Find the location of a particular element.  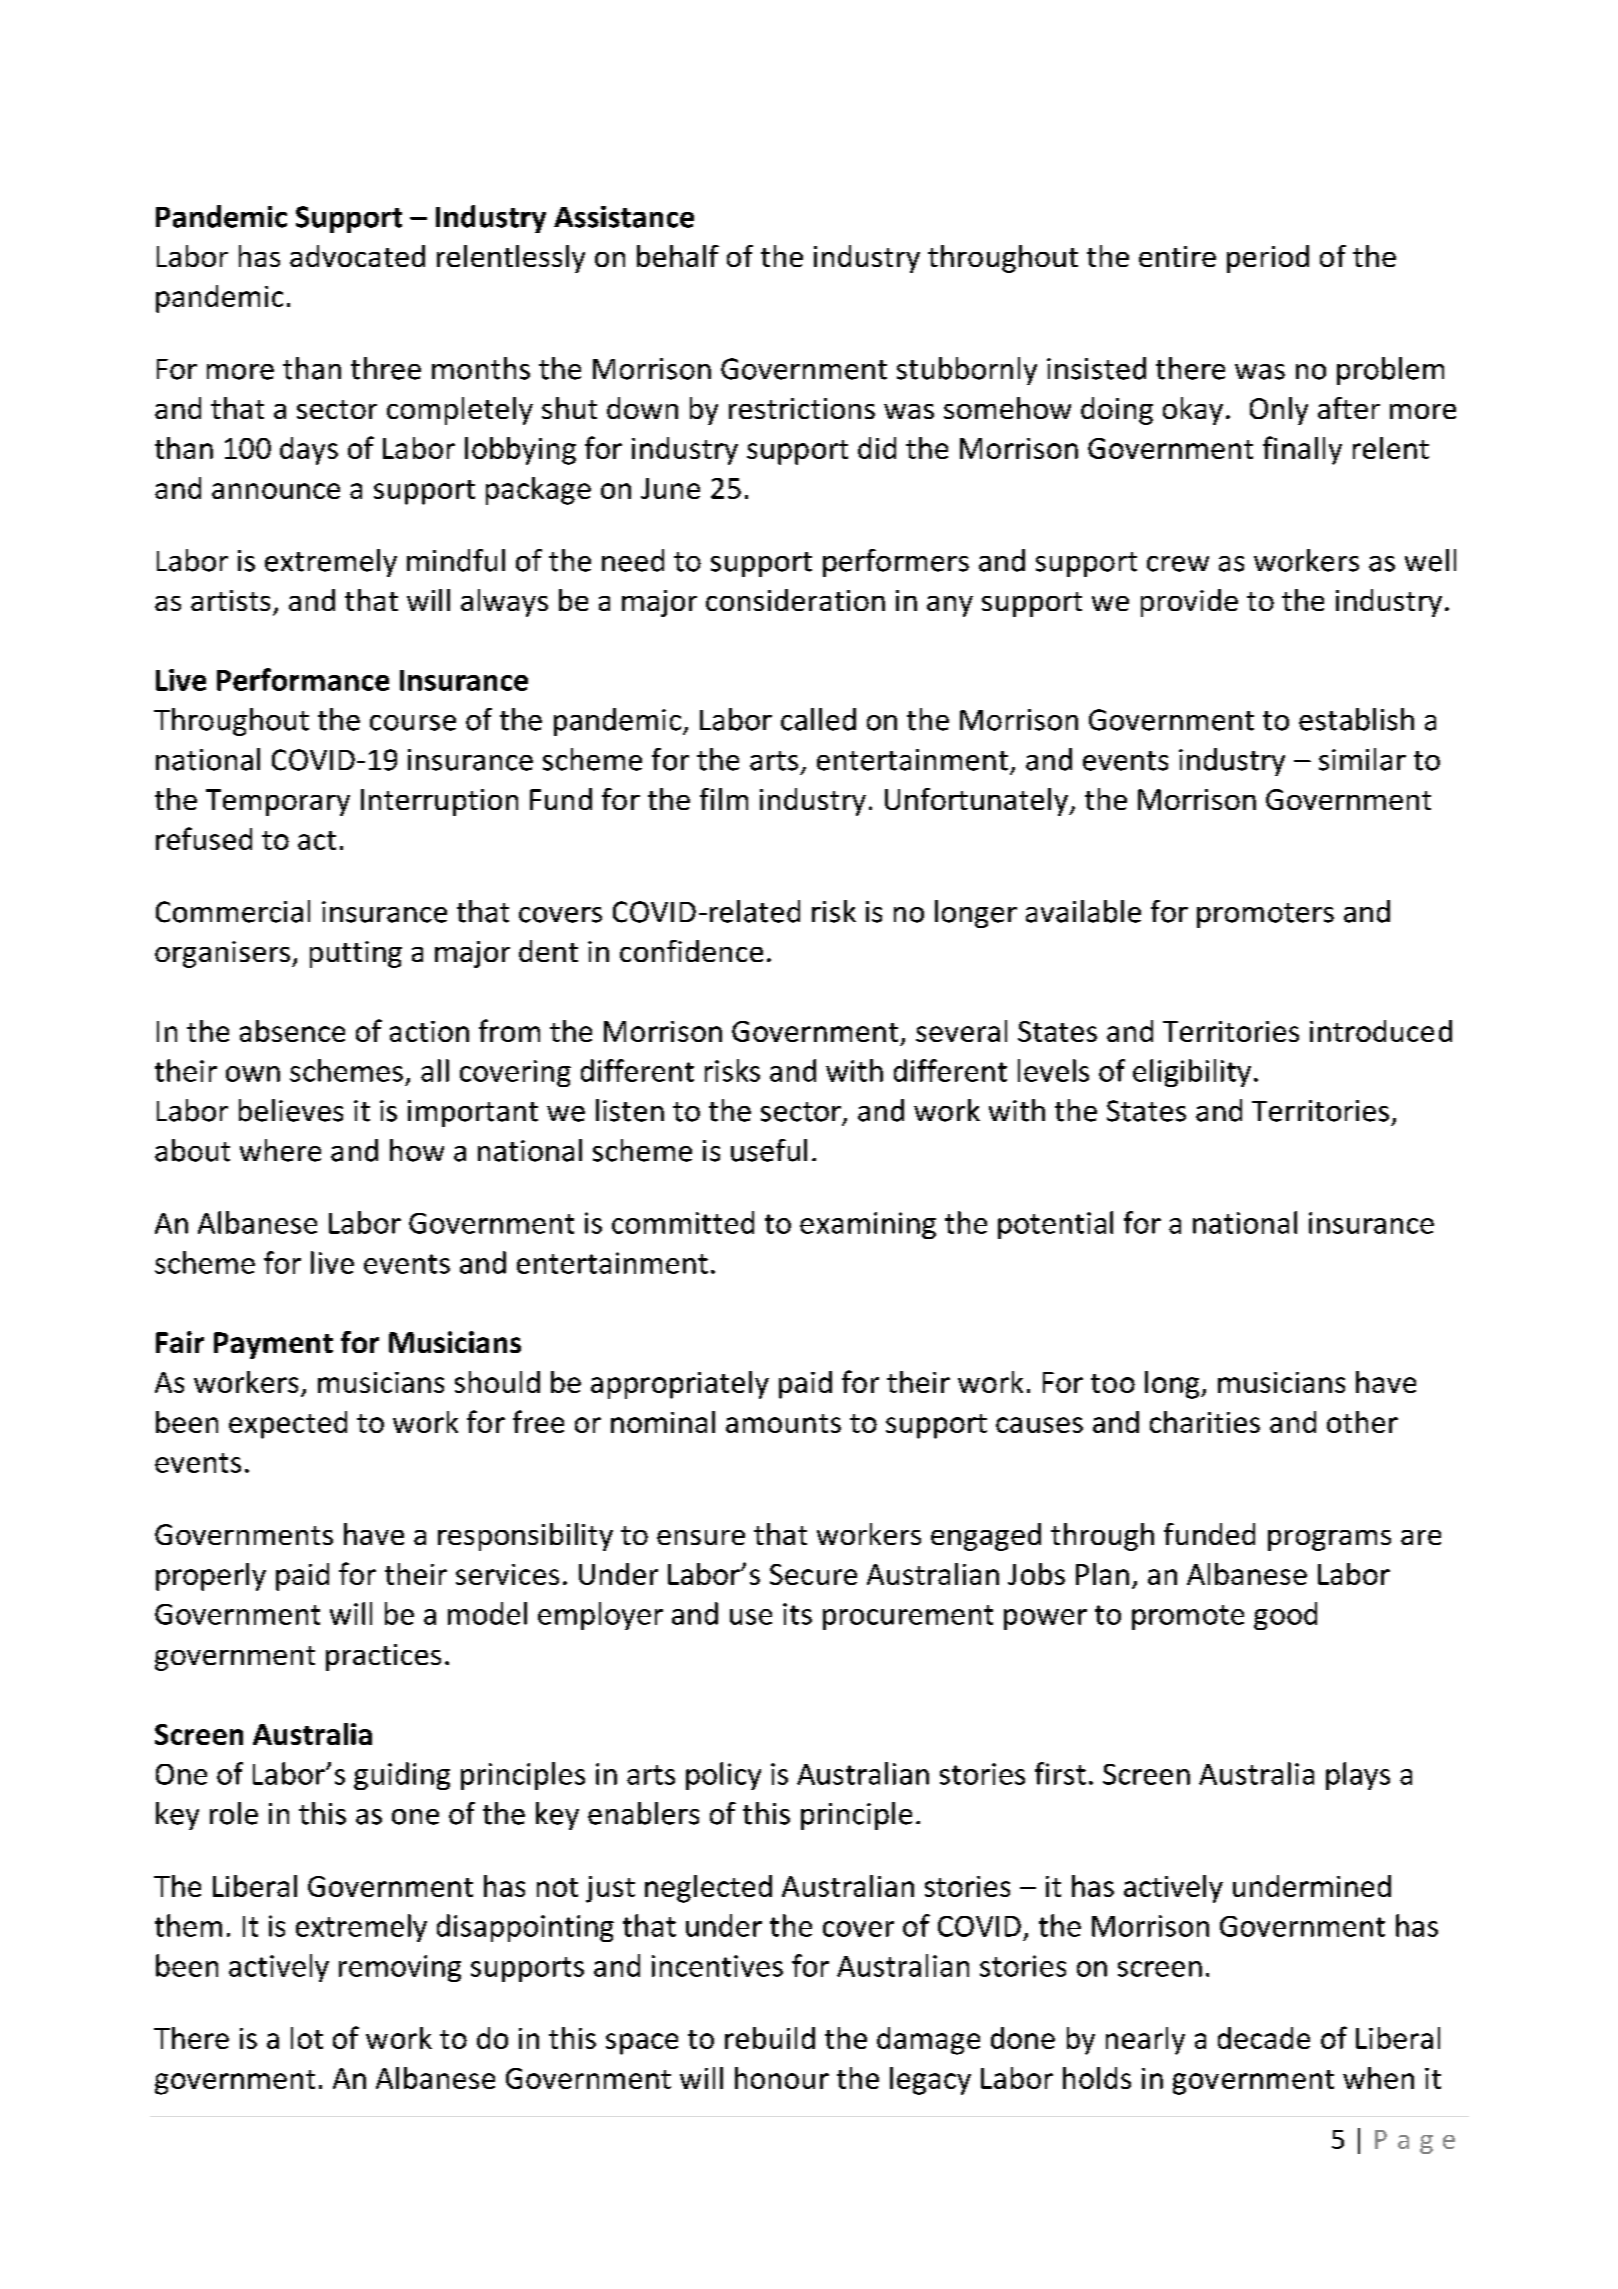

rebuild is located at coordinates (770, 2038).
